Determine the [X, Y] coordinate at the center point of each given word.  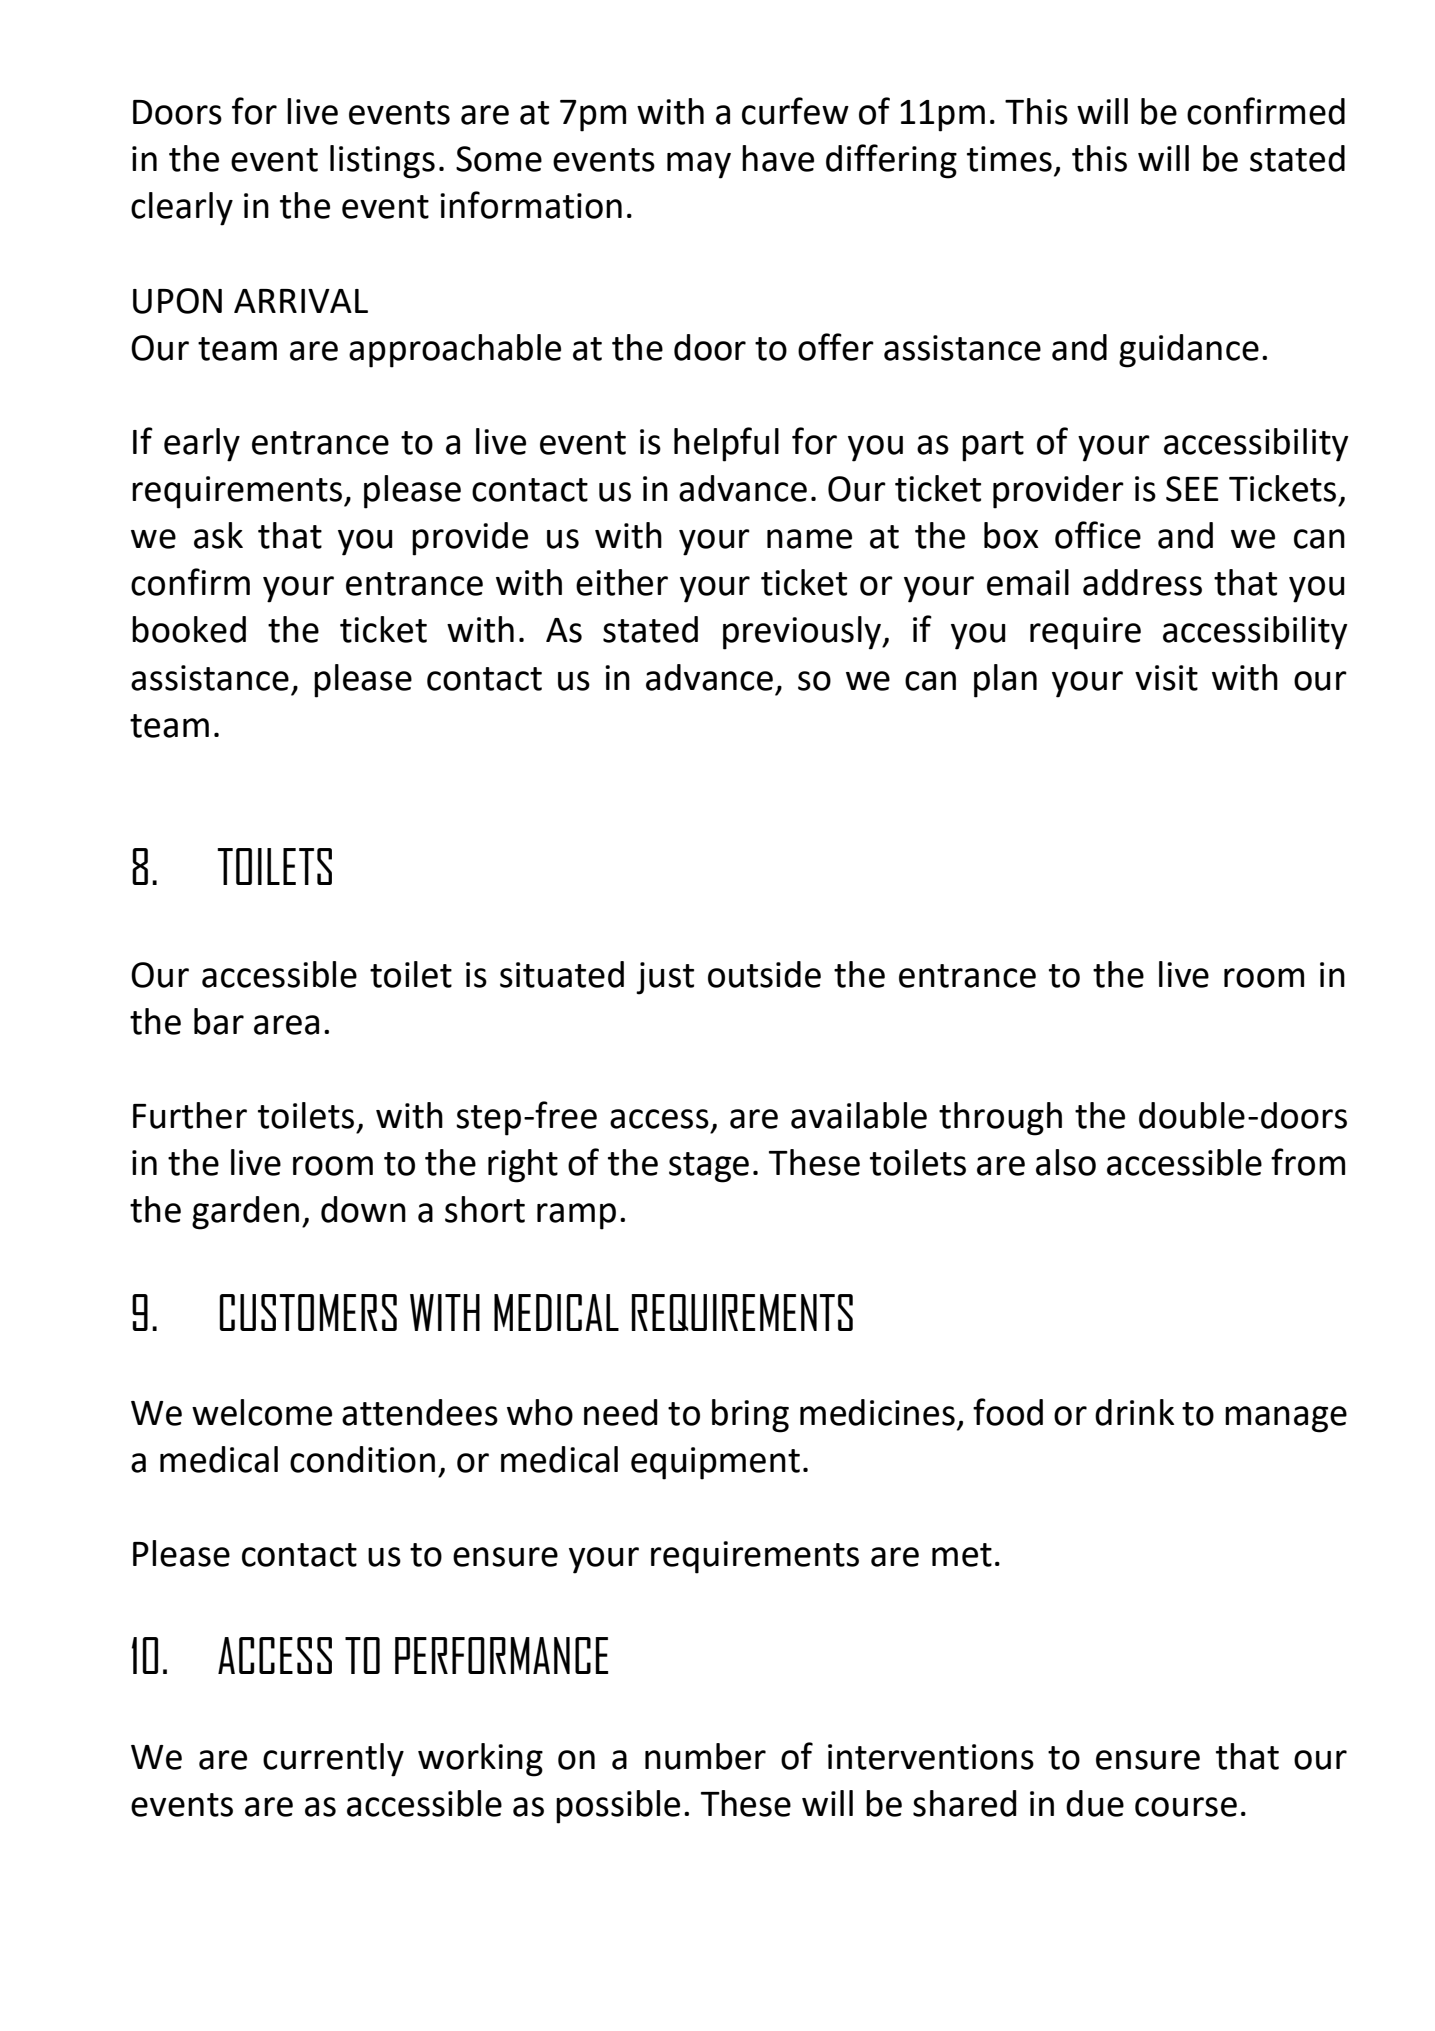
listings [382, 162]
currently [333, 1760]
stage [709, 1167]
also [1066, 1162]
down [363, 1209]
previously [803, 633]
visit [1166, 678]
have [778, 158]
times [1009, 159]
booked [189, 629]
